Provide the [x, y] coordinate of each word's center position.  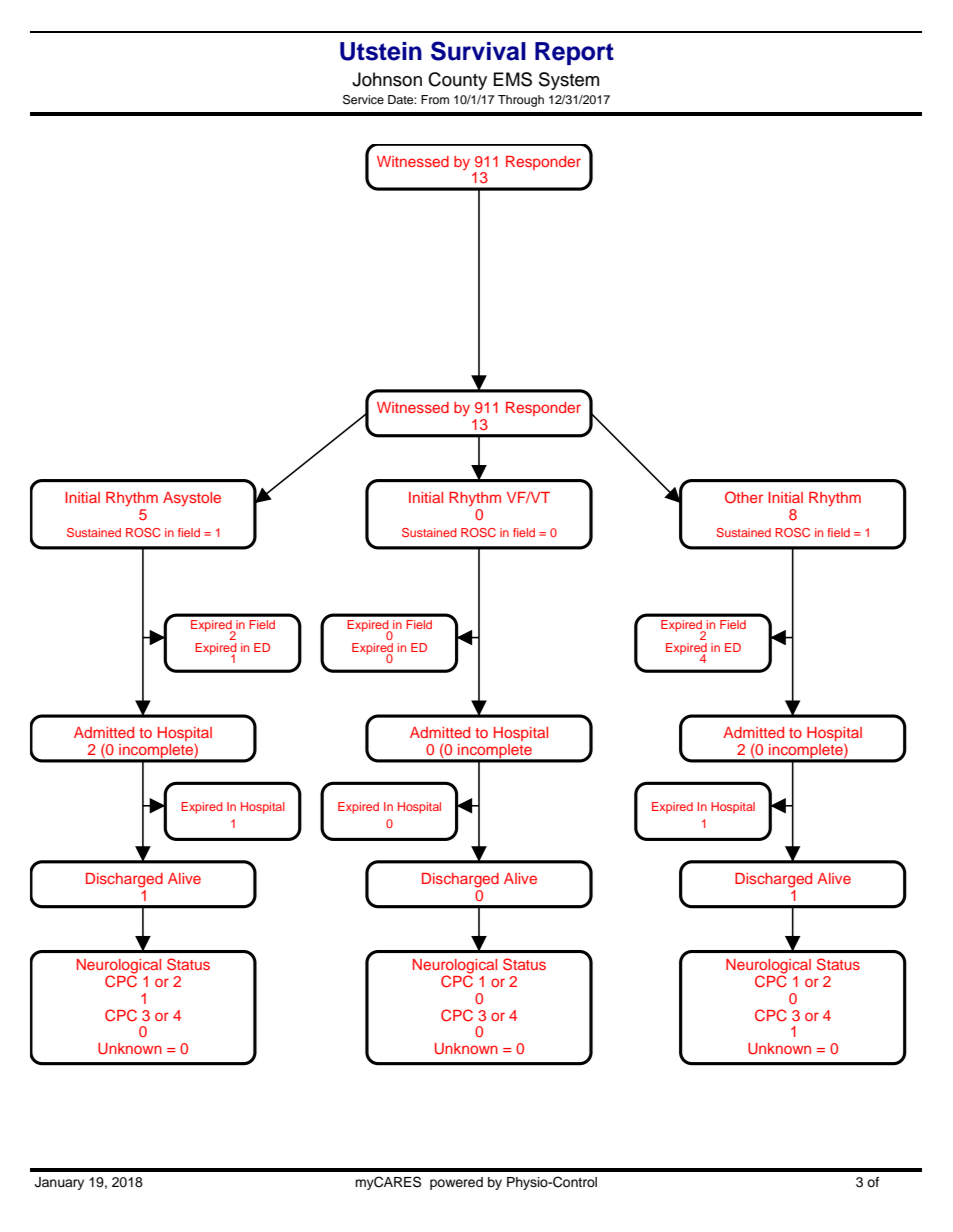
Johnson [387, 79]
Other [744, 497]
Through [521, 101]
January [59, 1183]
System [569, 81]
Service [363, 100]
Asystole [192, 499]
